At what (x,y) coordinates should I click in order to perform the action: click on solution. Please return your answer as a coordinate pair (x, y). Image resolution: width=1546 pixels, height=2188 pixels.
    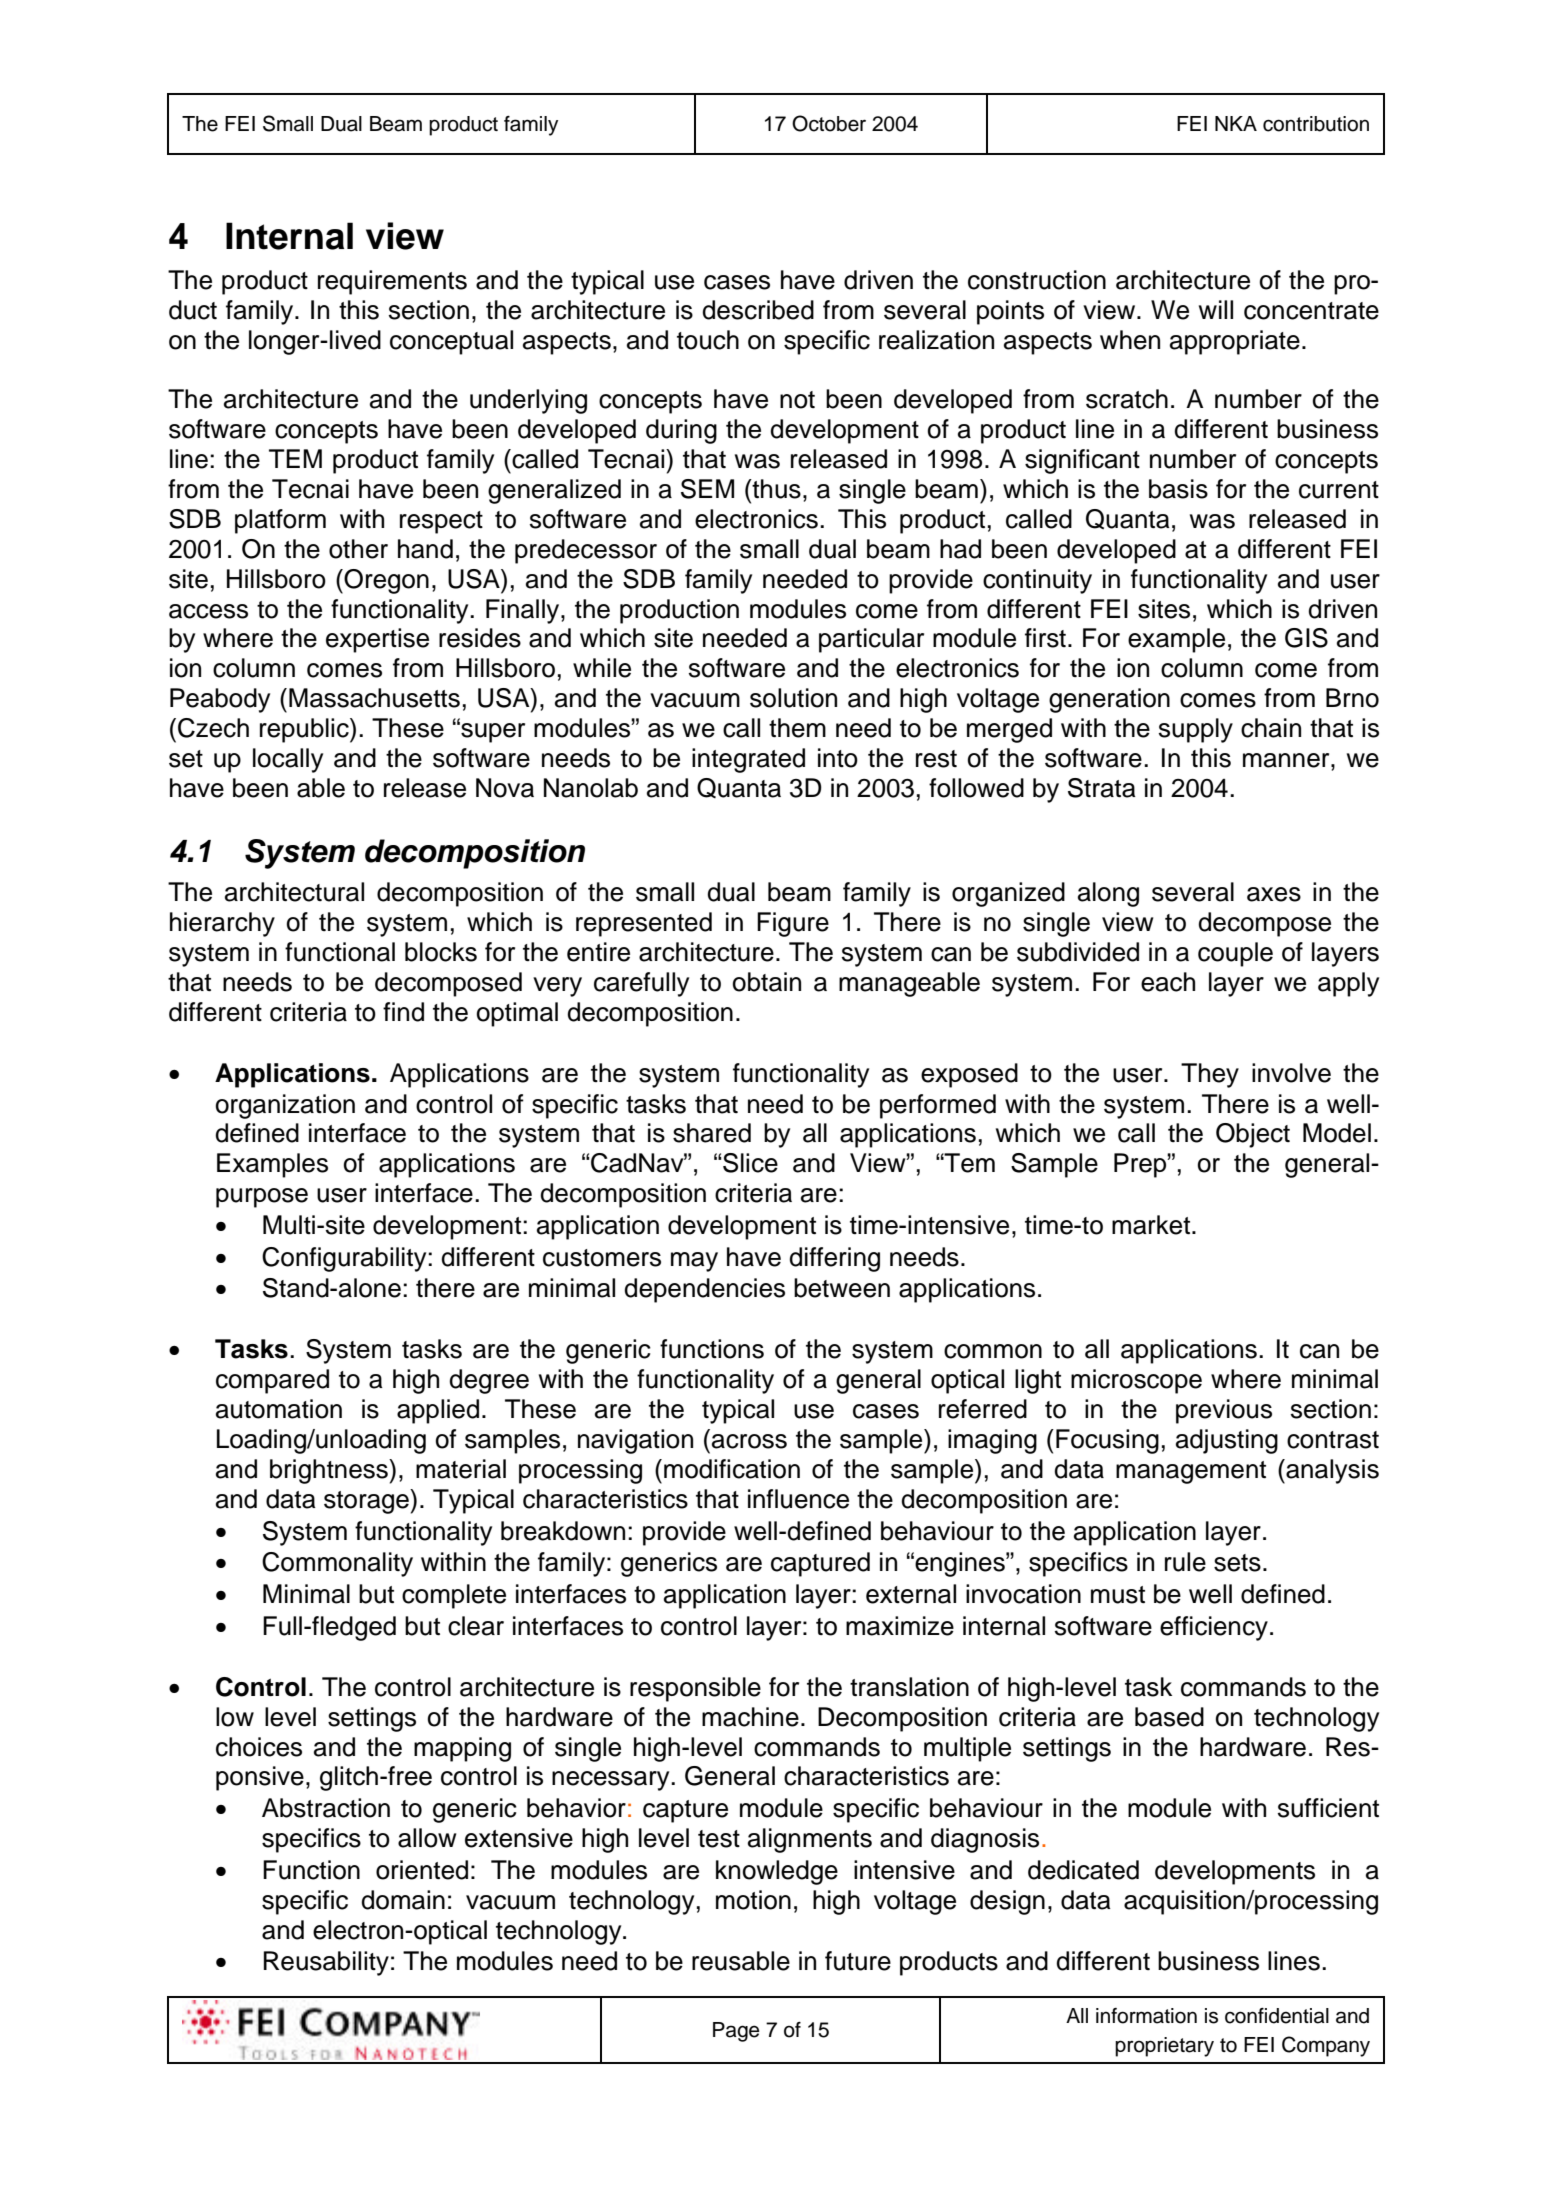
    Looking at the image, I should click on (793, 698).
